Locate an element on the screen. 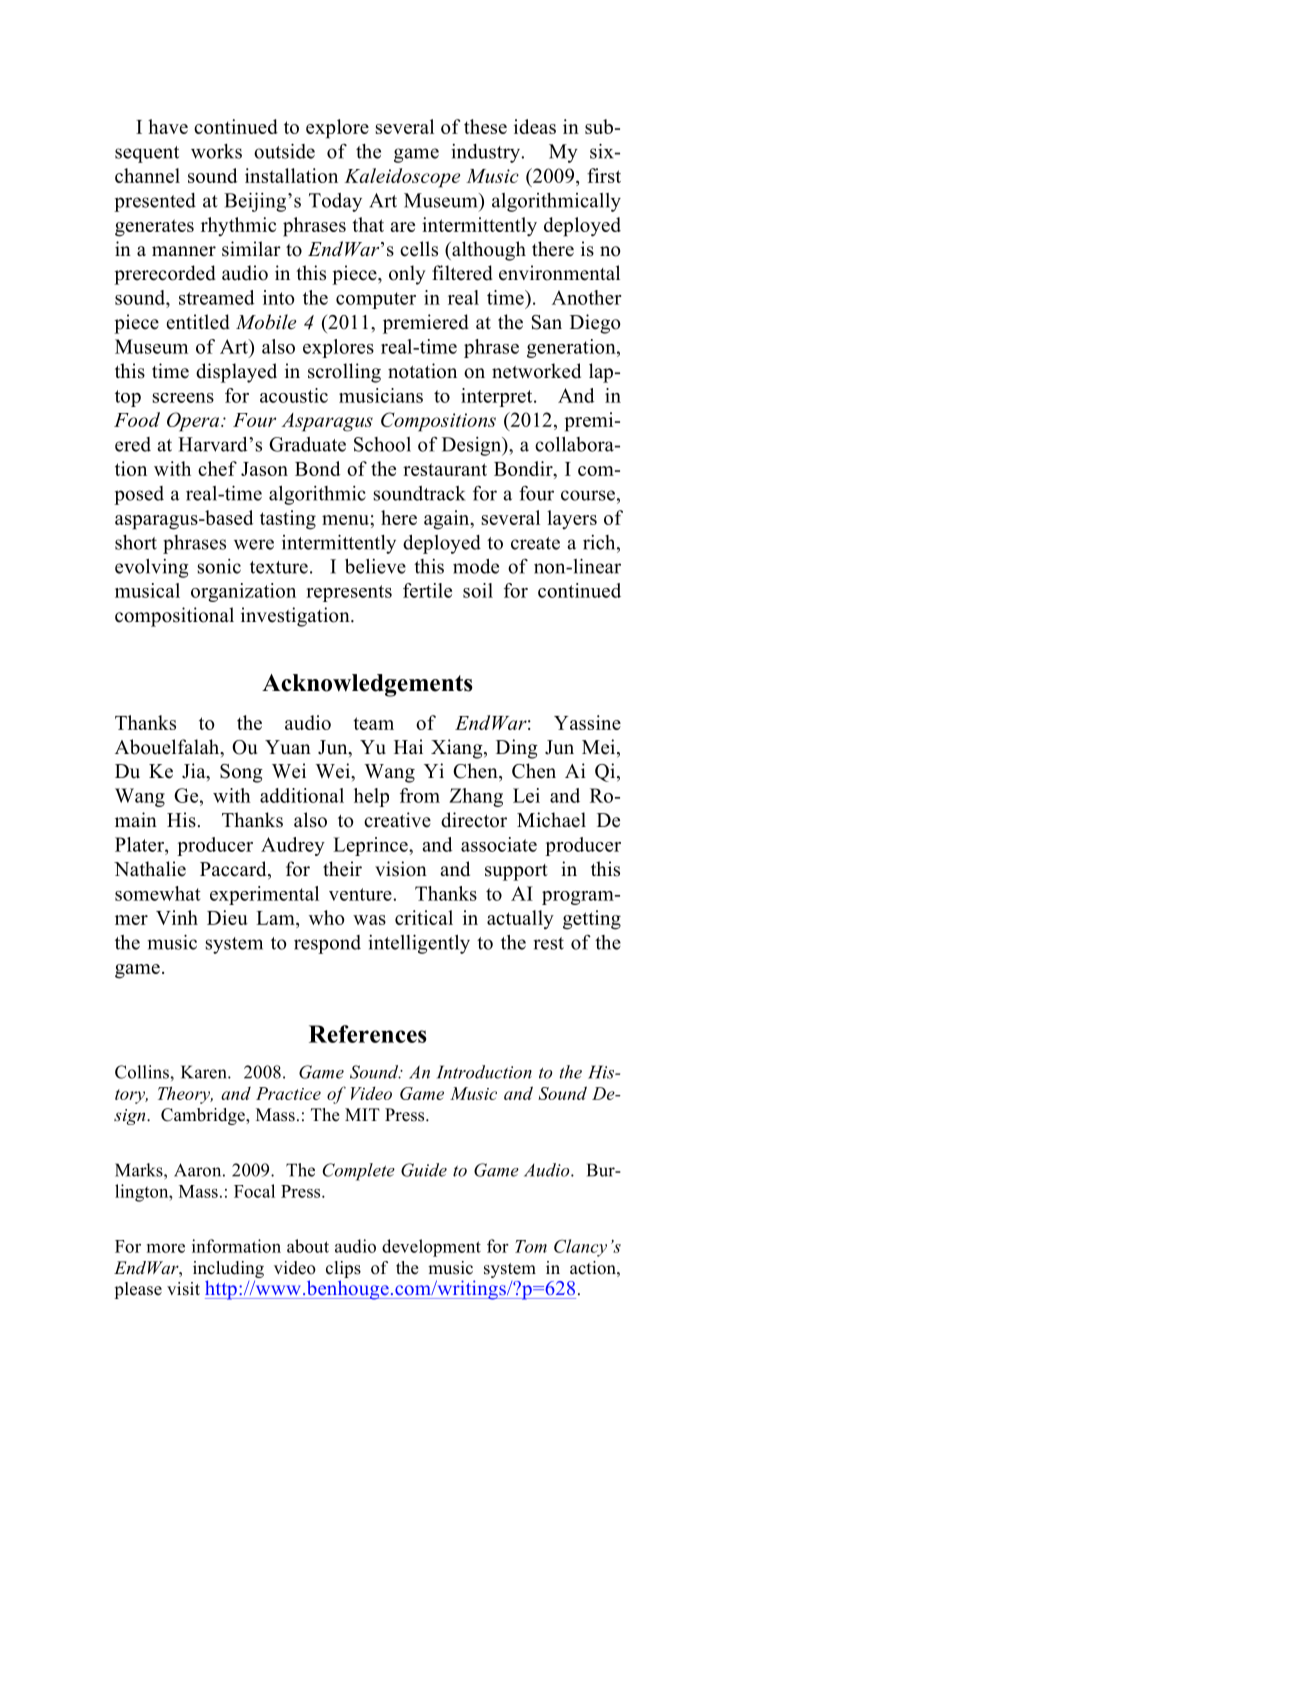  create is located at coordinates (535, 543).
